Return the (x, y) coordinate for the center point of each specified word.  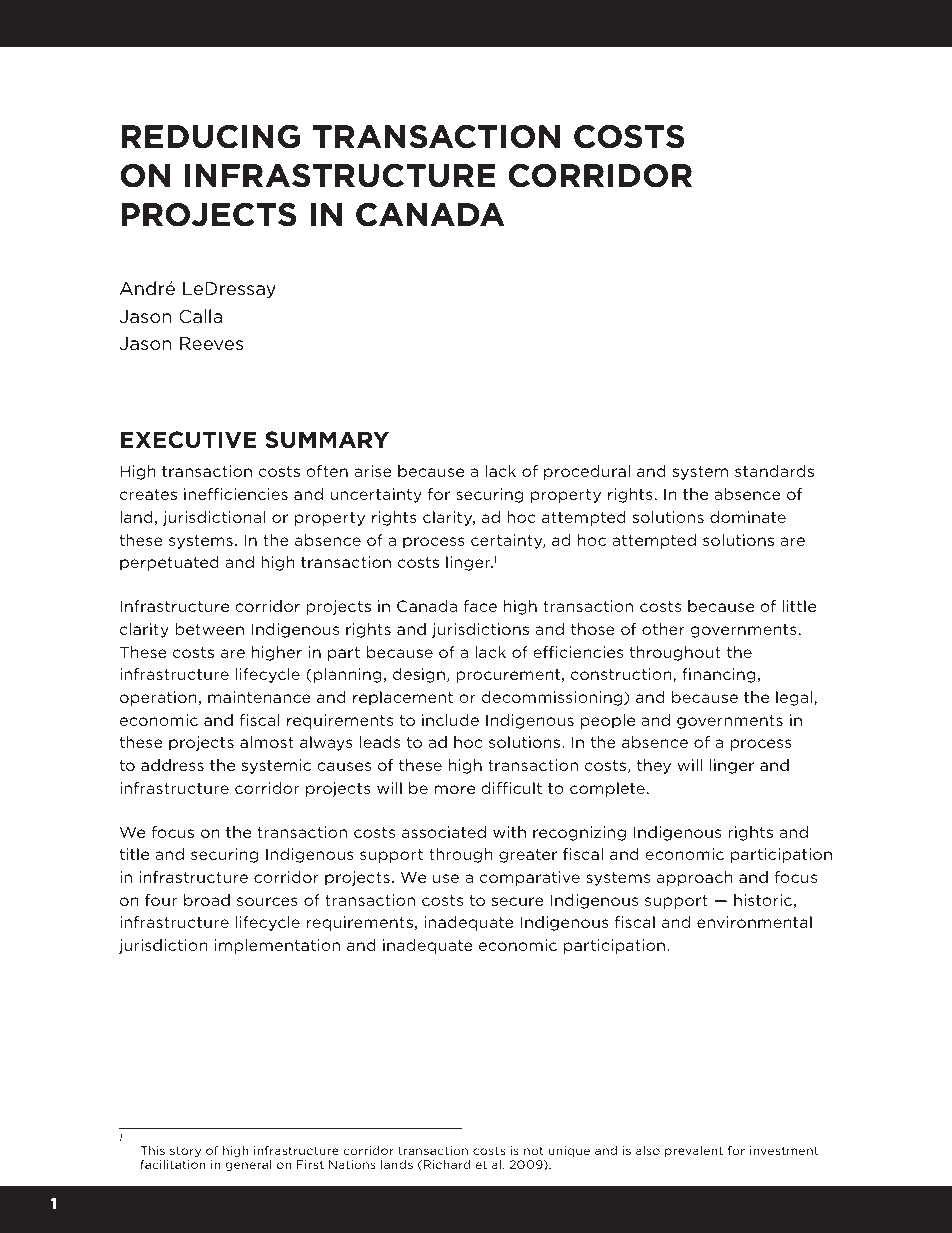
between (209, 629)
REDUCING (210, 136)
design (419, 675)
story (185, 1151)
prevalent (694, 1151)
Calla (200, 316)
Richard (447, 1164)
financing (719, 675)
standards (774, 471)
